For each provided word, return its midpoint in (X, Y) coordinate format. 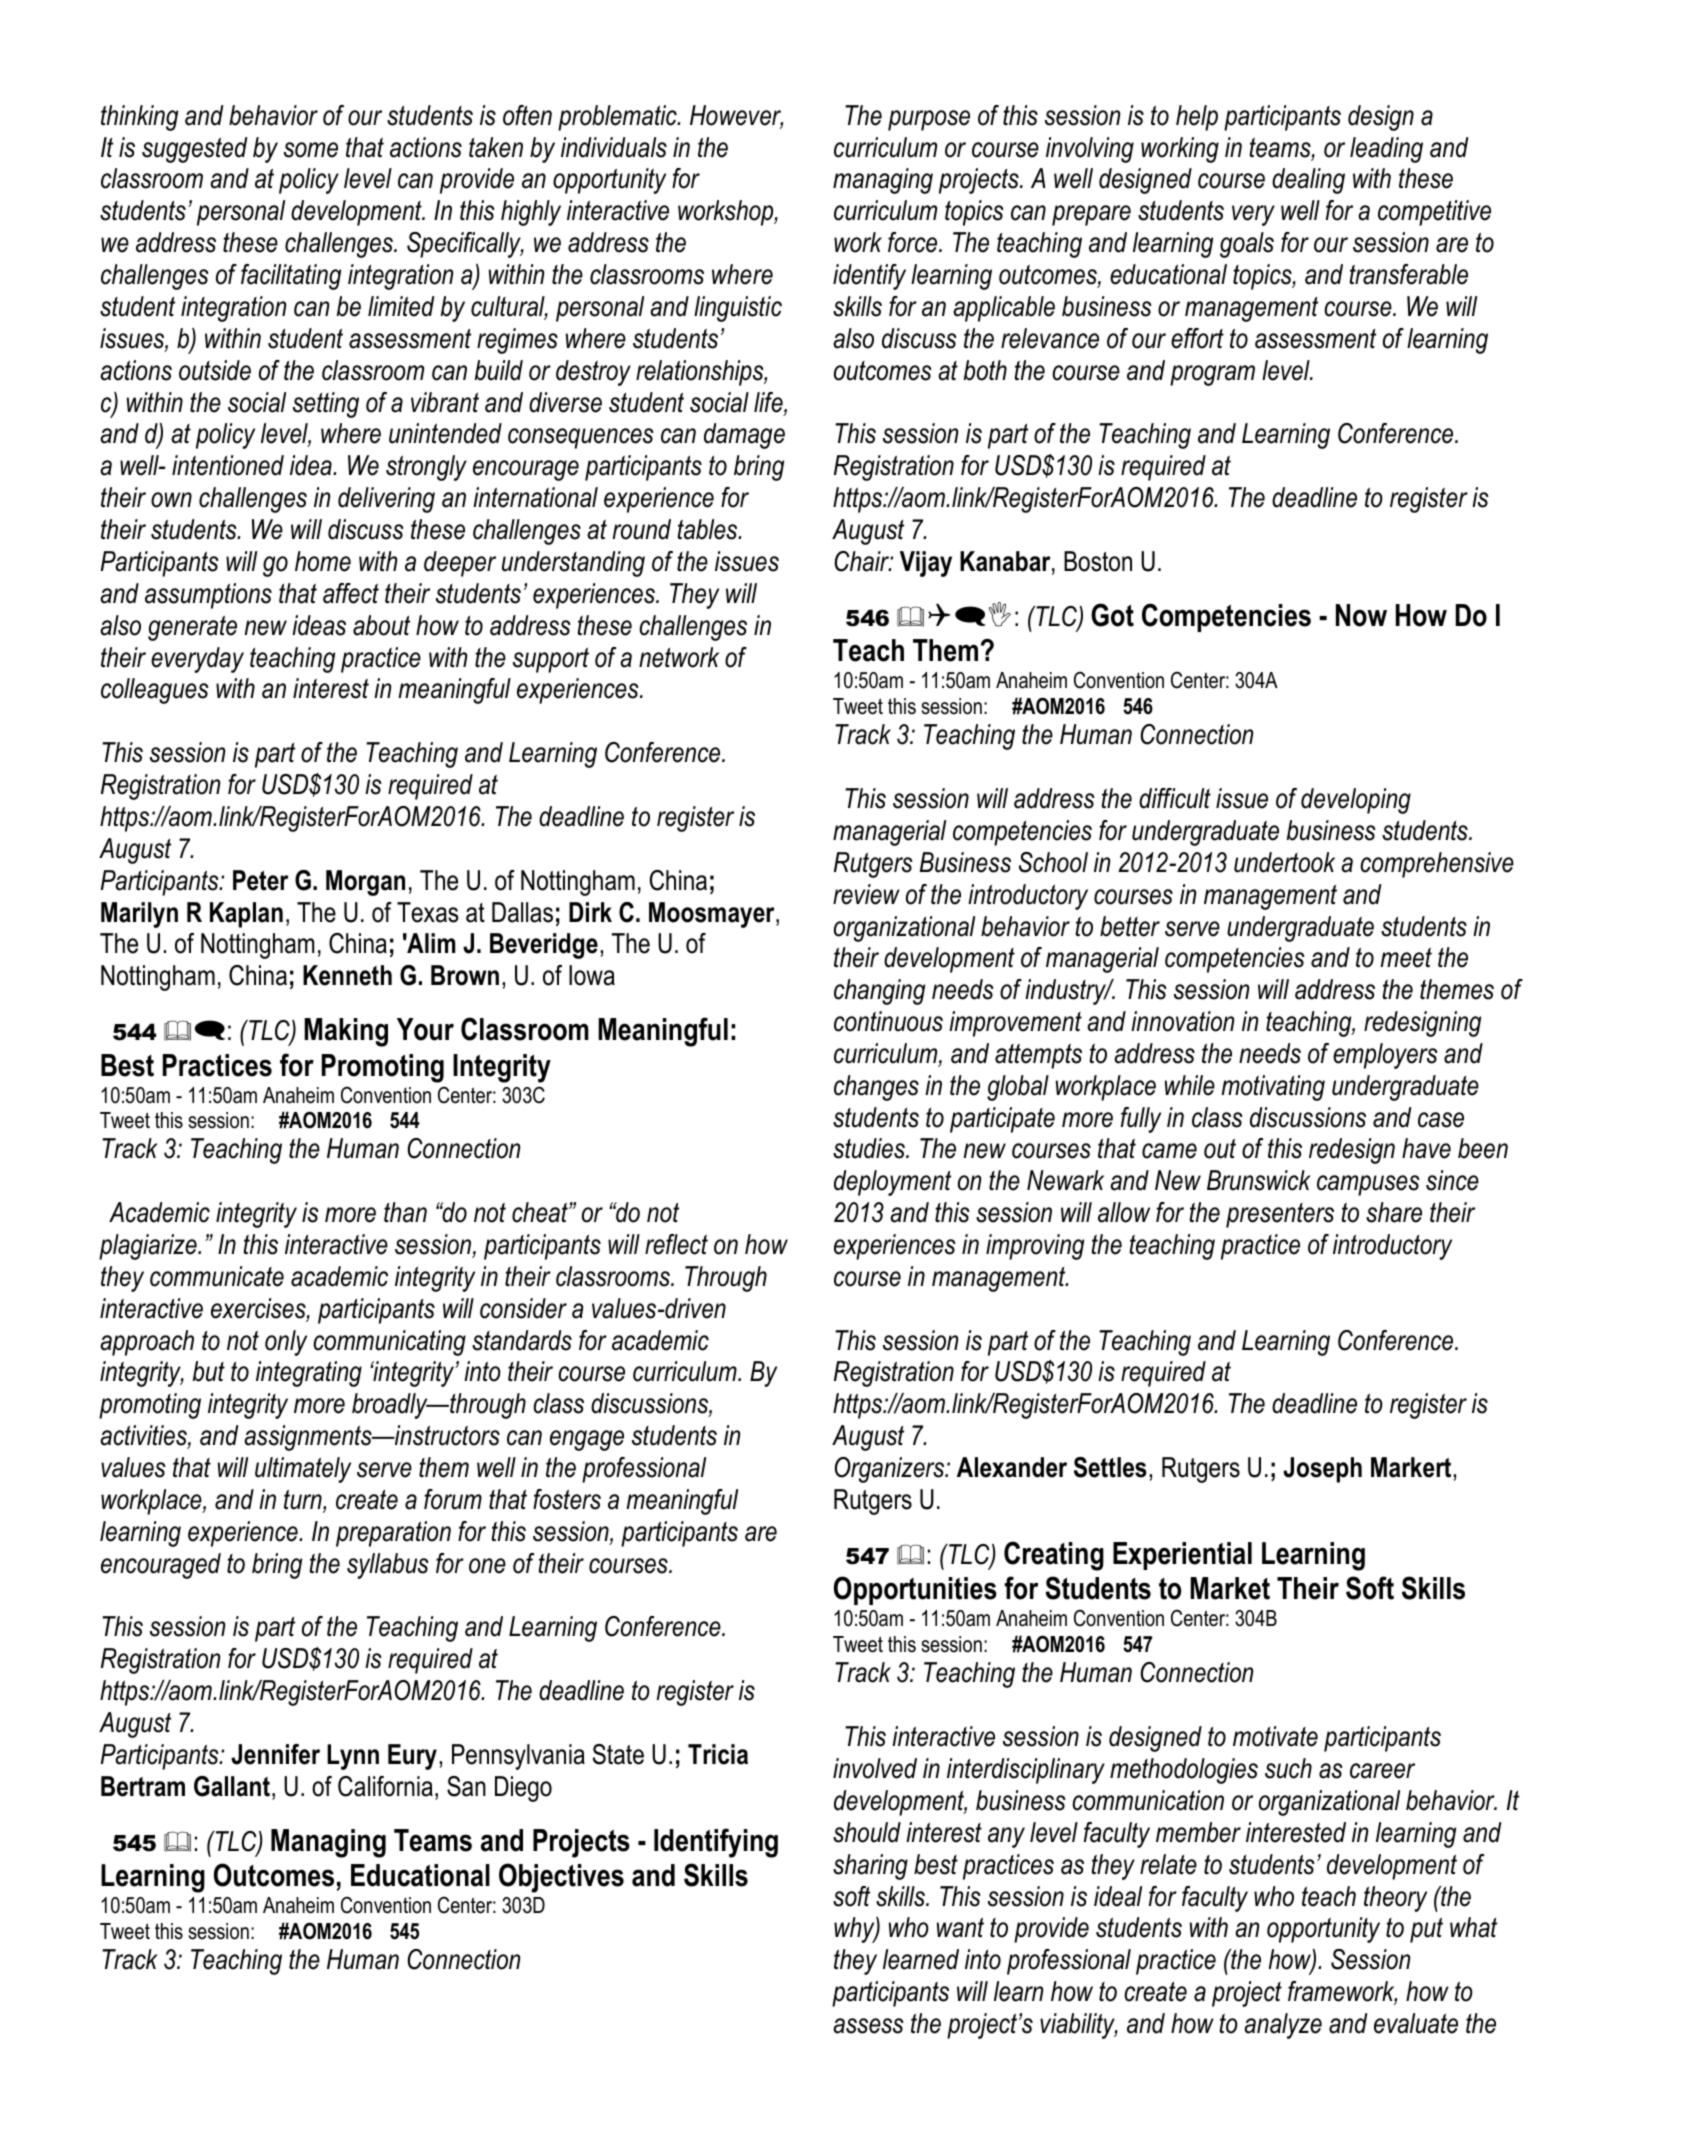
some (311, 150)
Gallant (232, 1786)
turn (304, 1501)
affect (351, 593)
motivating (1273, 1088)
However (736, 116)
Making (346, 1032)
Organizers (891, 1470)
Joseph (1322, 1470)
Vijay (926, 564)
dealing (1308, 181)
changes (876, 1088)
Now (1361, 615)
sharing (870, 1867)
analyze (1283, 2026)
